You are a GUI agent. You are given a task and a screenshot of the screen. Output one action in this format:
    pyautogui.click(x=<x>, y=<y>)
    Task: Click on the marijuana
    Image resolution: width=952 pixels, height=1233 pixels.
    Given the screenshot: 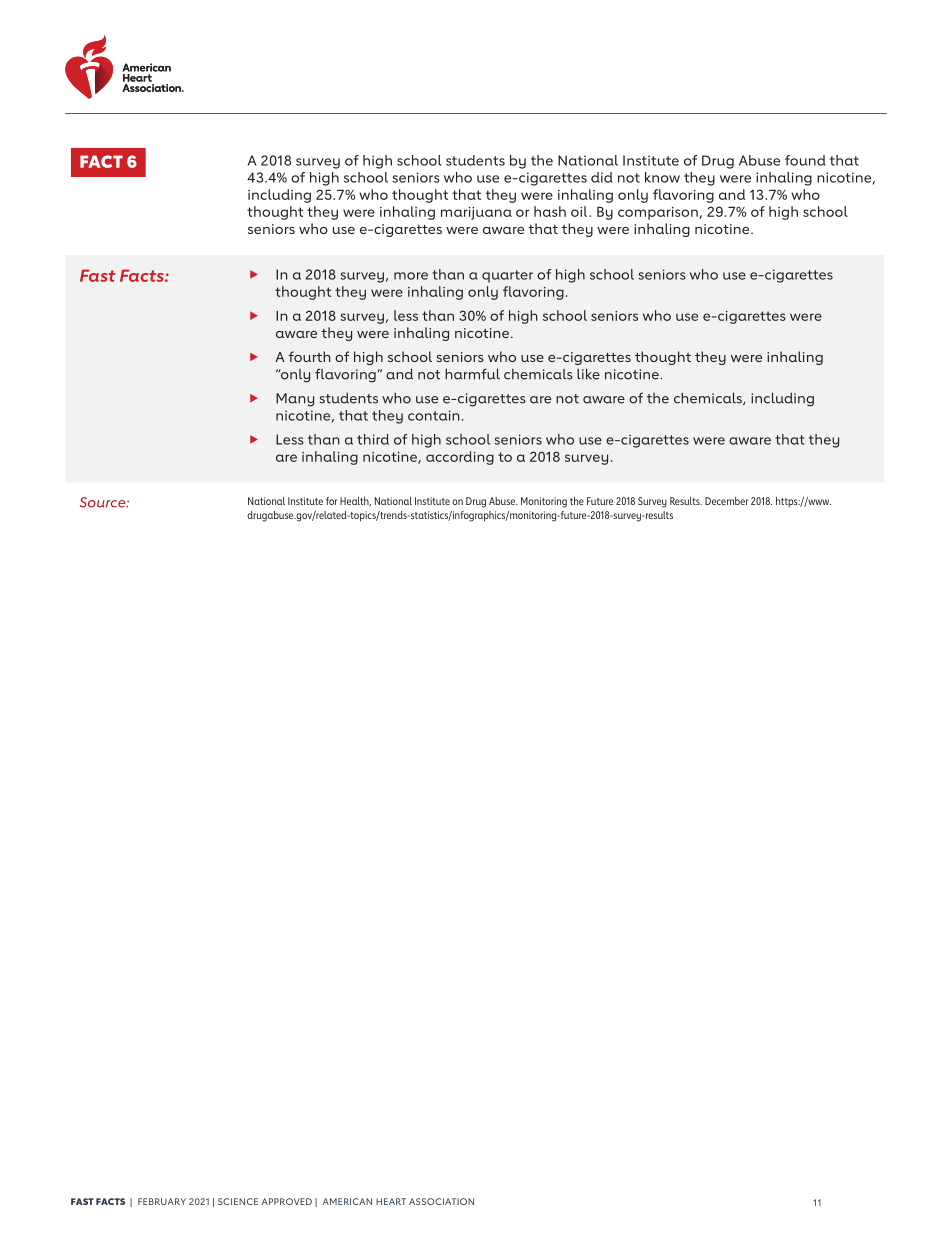 What is the action you would take?
    pyautogui.click(x=476, y=213)
